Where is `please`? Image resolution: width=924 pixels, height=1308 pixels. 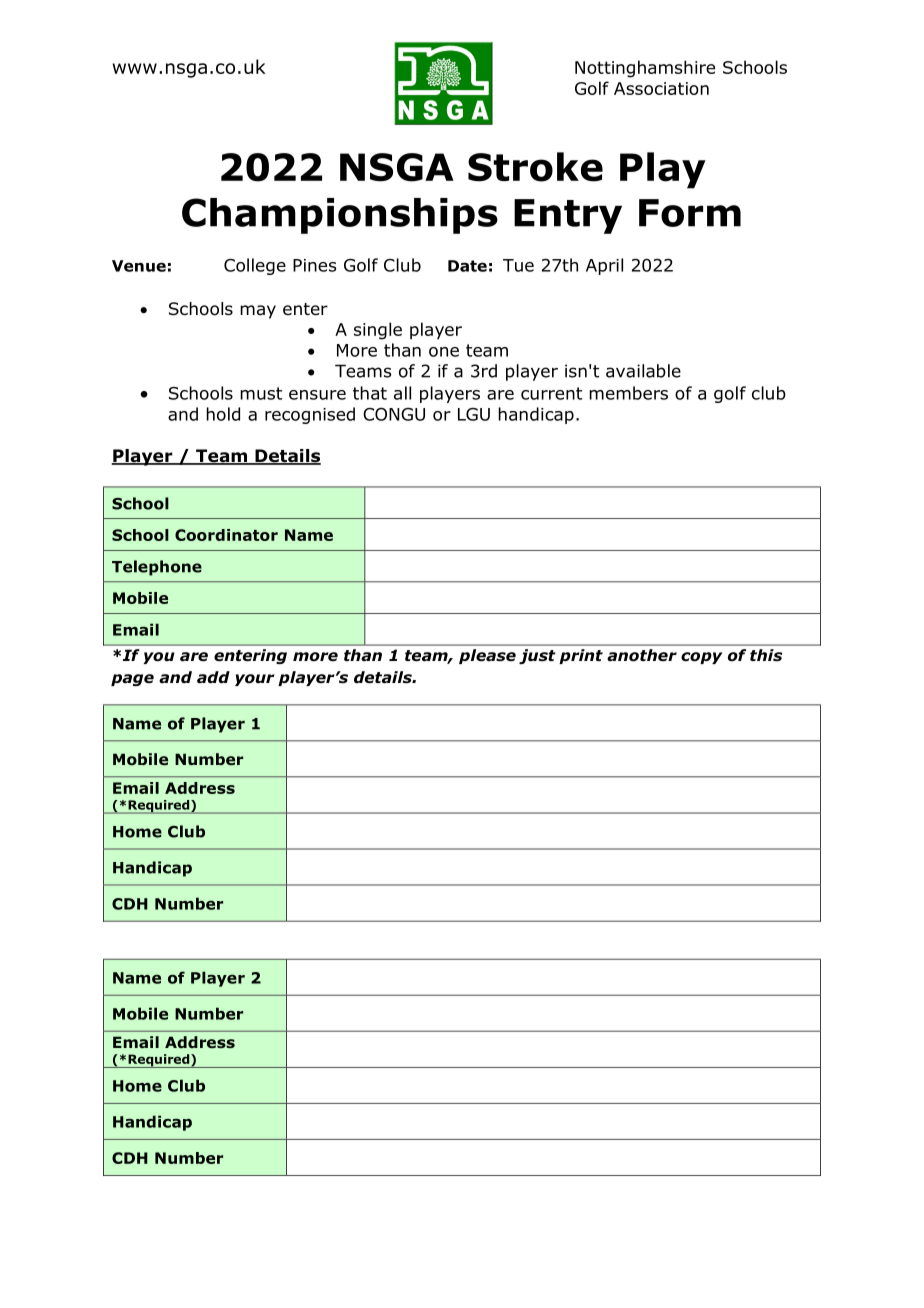 please is located at coordinates (487, 656).
